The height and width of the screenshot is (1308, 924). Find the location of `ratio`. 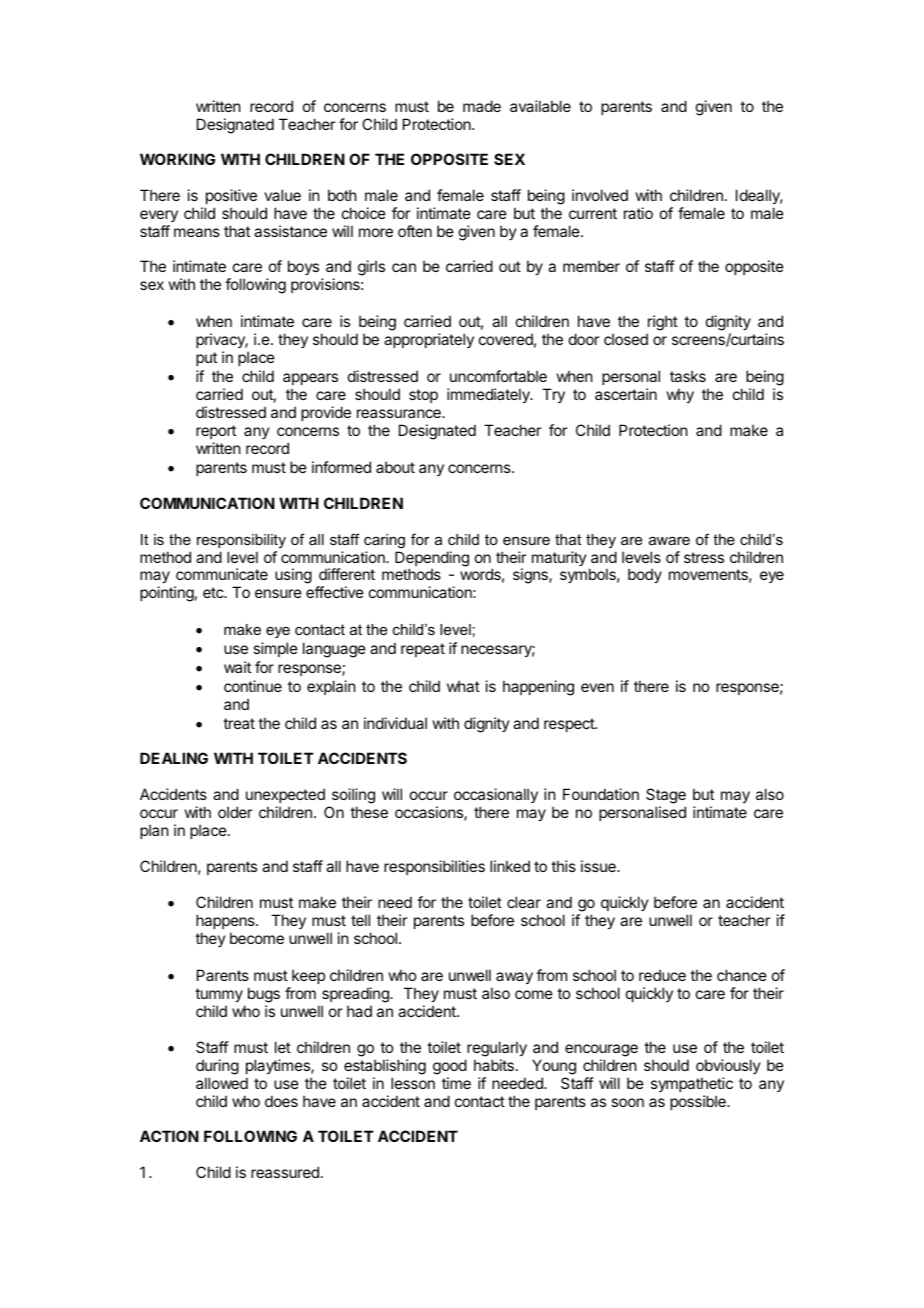

ratio is located at coordinates (638, 213).
